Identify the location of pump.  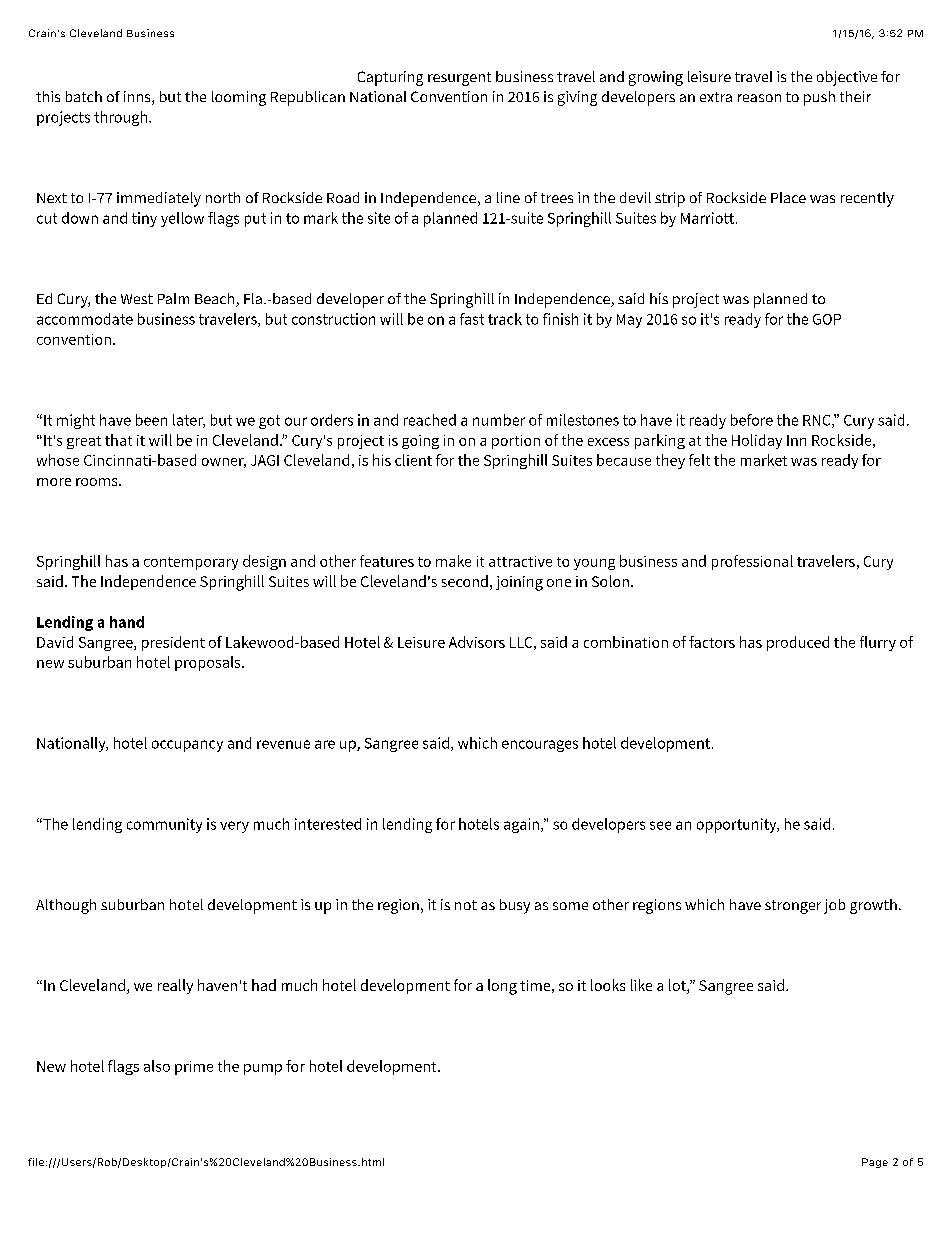
(263, 1069).
